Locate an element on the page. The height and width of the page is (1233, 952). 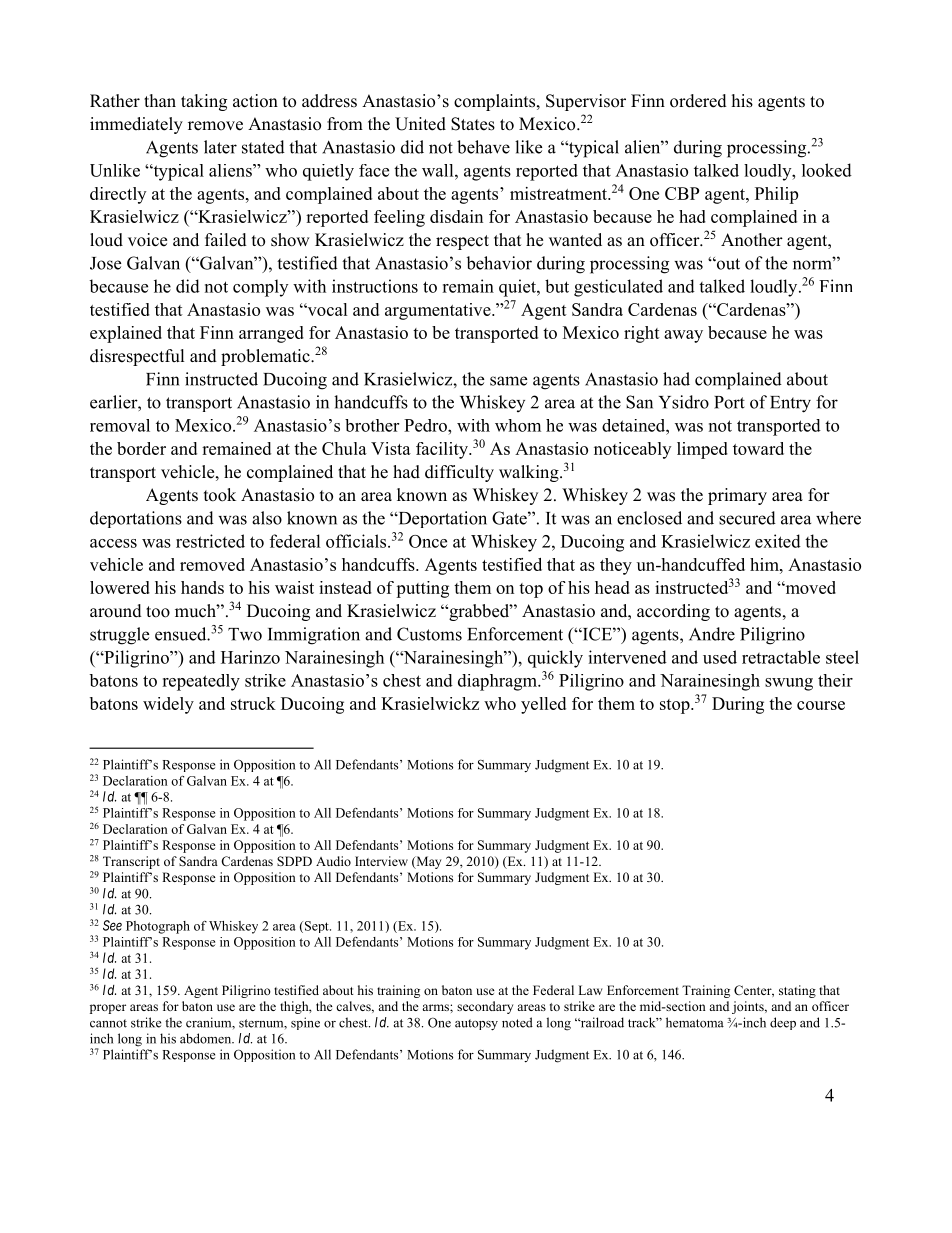
secondary is located at coordinates (485, 1007).
